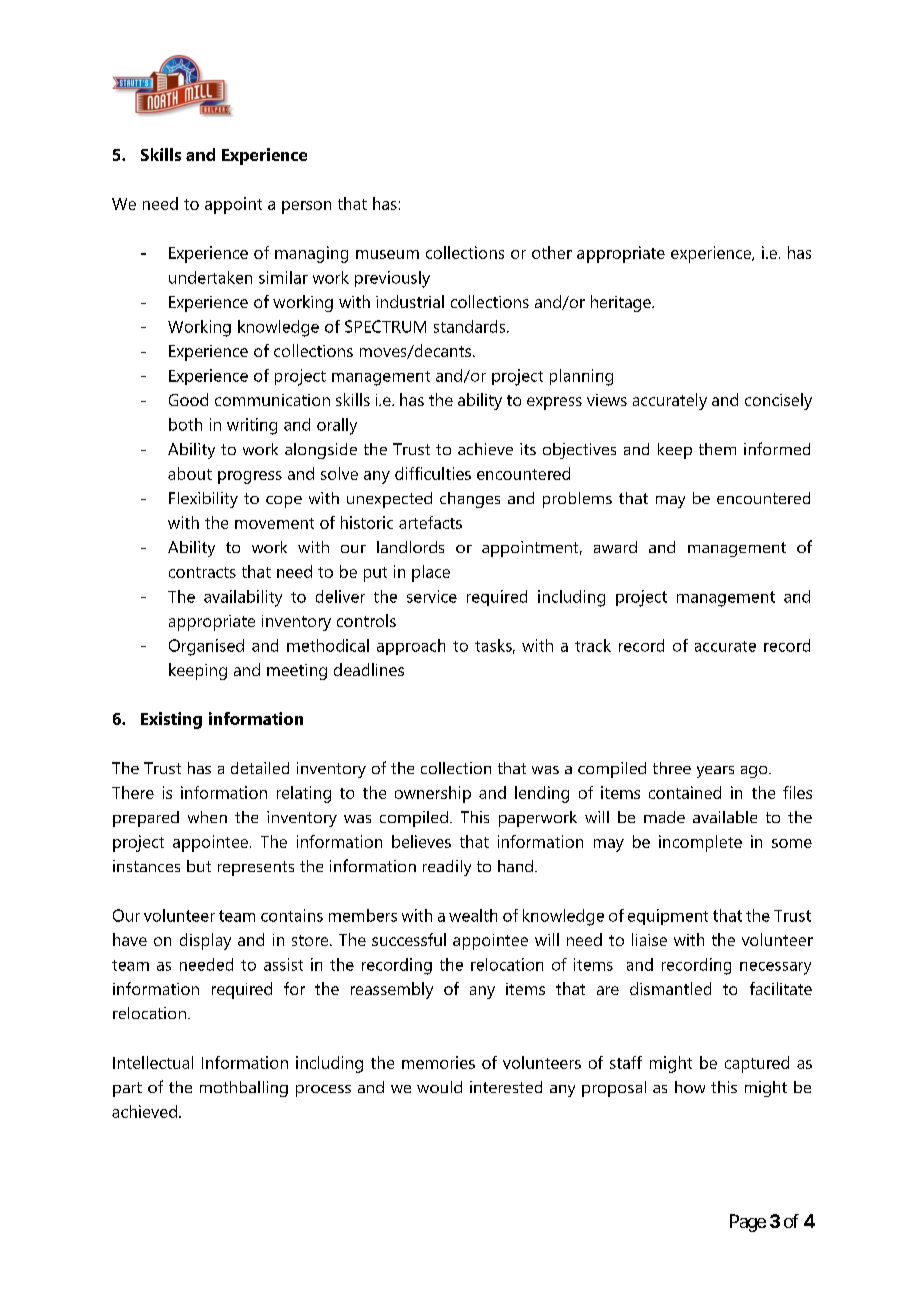  Describe the element at coordinates (127, 1089) in the page. I see `part` at that location.
